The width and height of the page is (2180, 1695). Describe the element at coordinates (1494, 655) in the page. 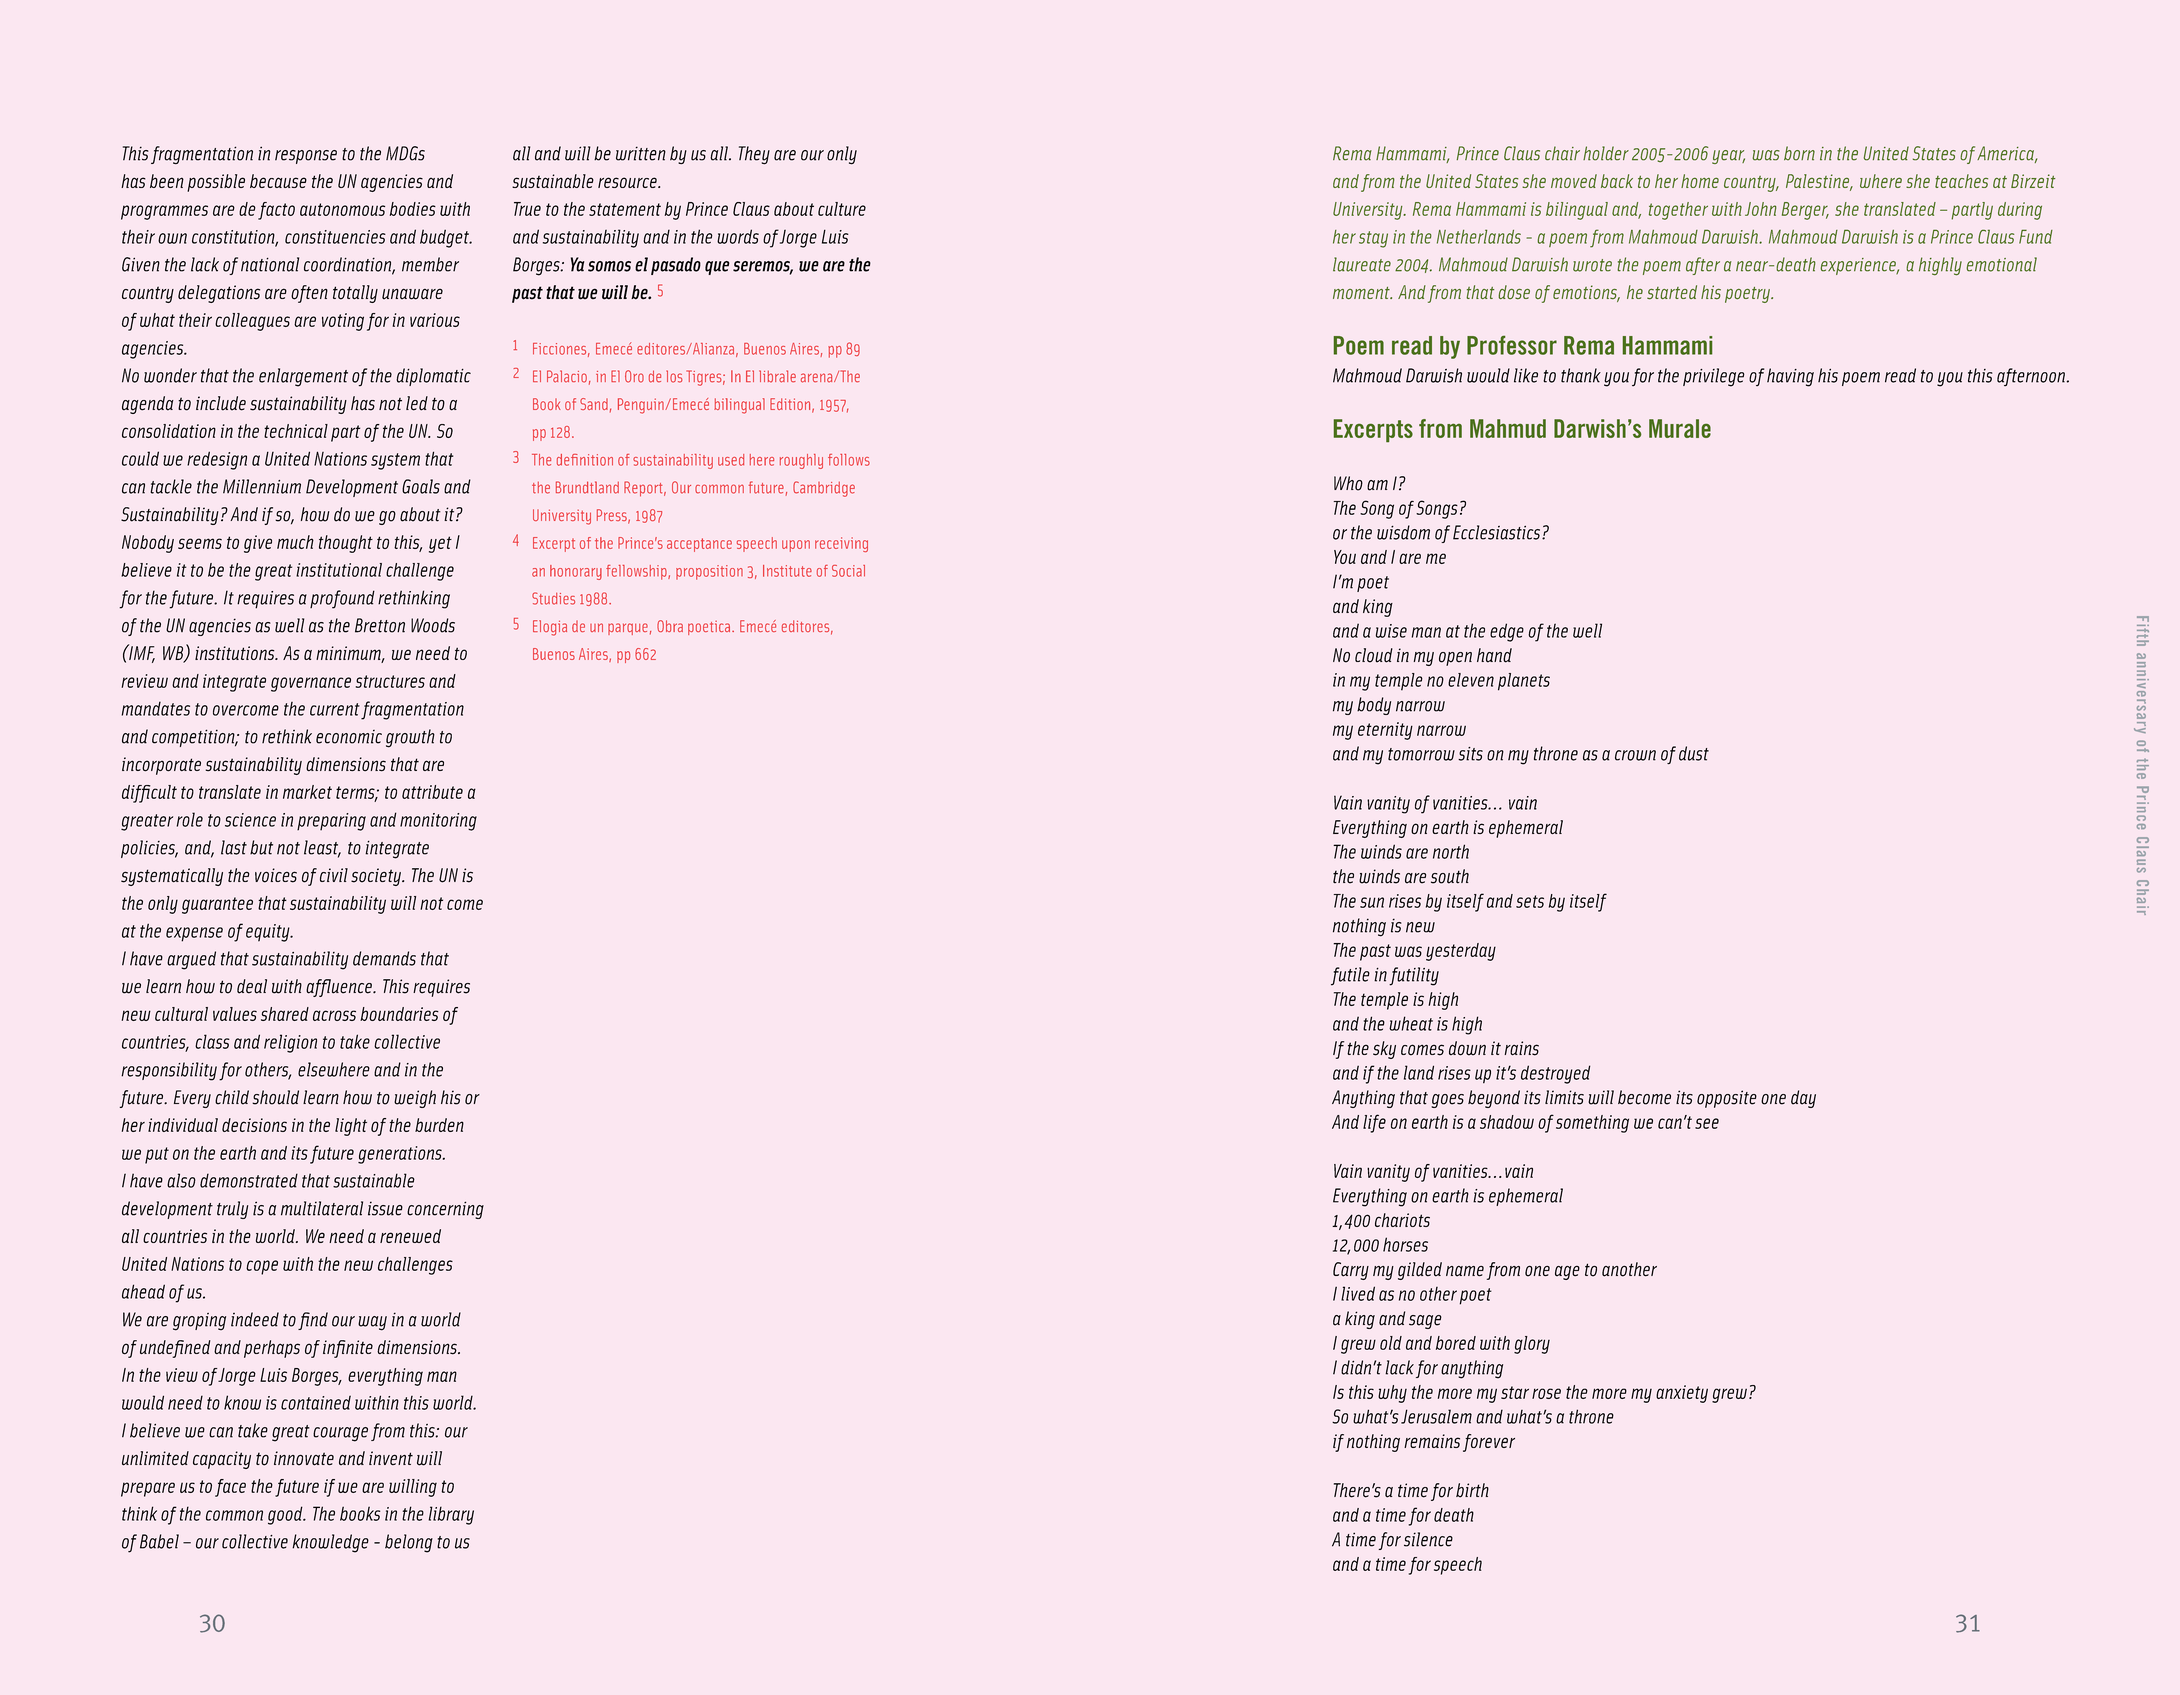

I see `hand` at that location.
